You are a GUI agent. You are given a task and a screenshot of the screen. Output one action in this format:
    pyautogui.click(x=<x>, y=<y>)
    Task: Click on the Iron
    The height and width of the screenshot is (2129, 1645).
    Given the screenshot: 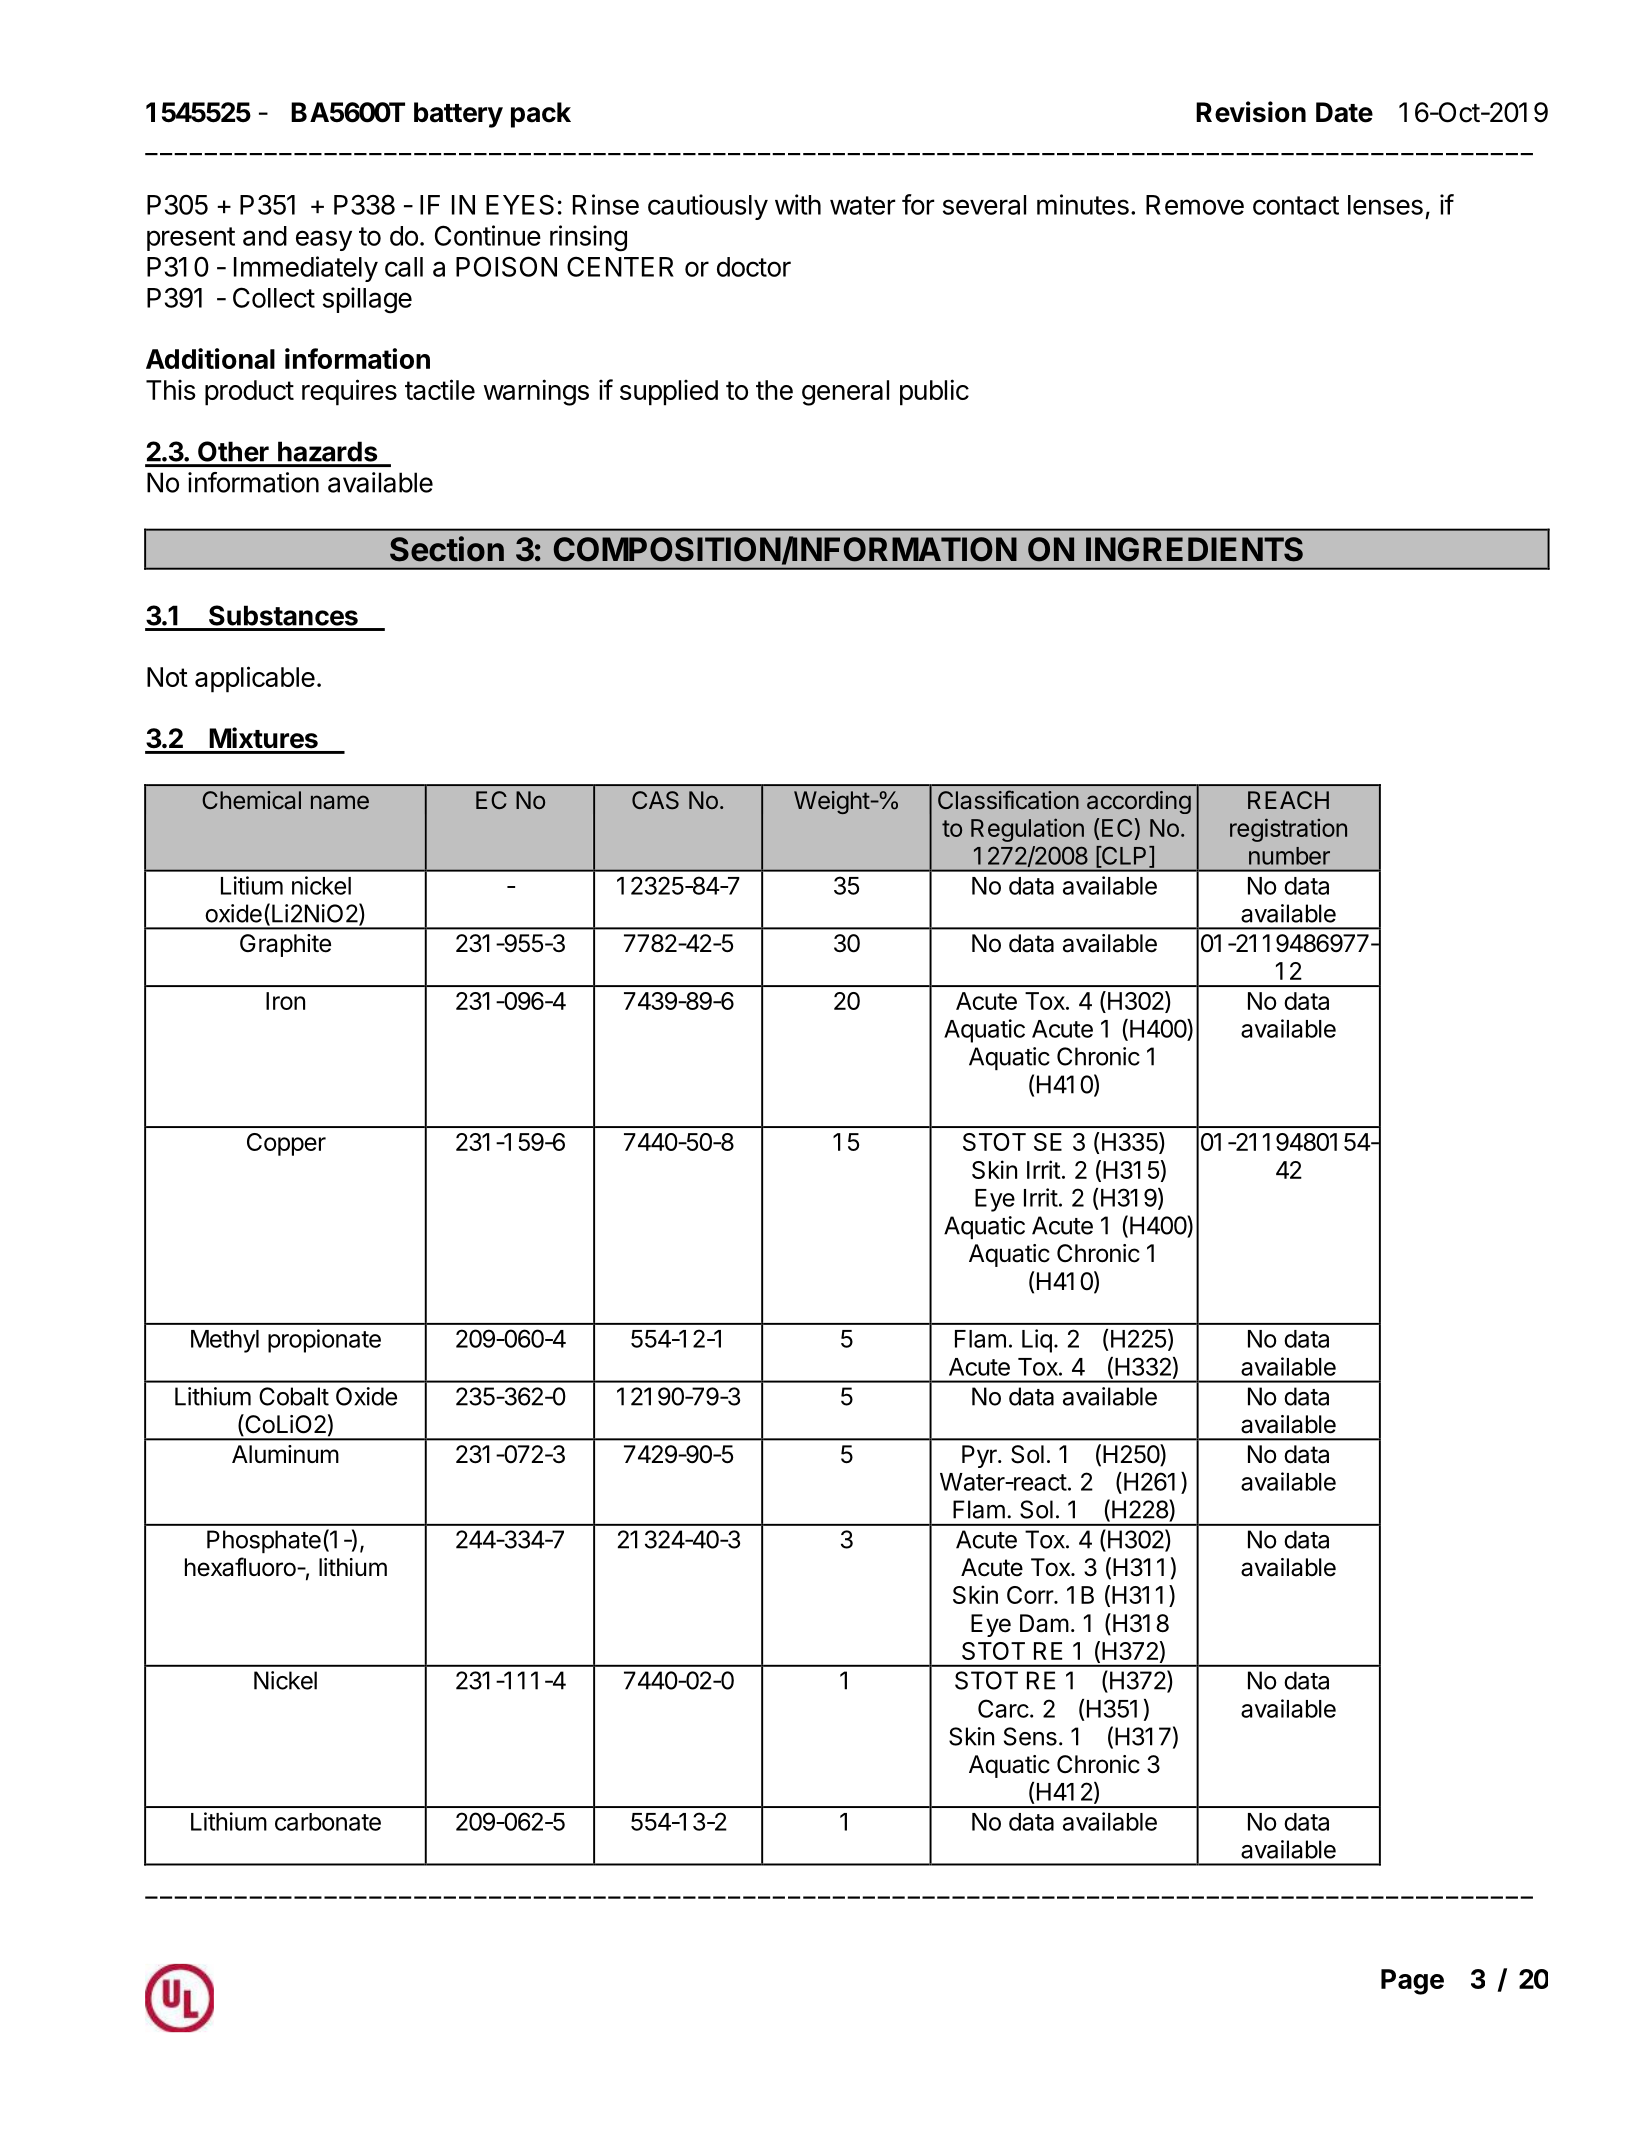 What is the action you would take?
    pyautogui.click(x=285, y=1001)
